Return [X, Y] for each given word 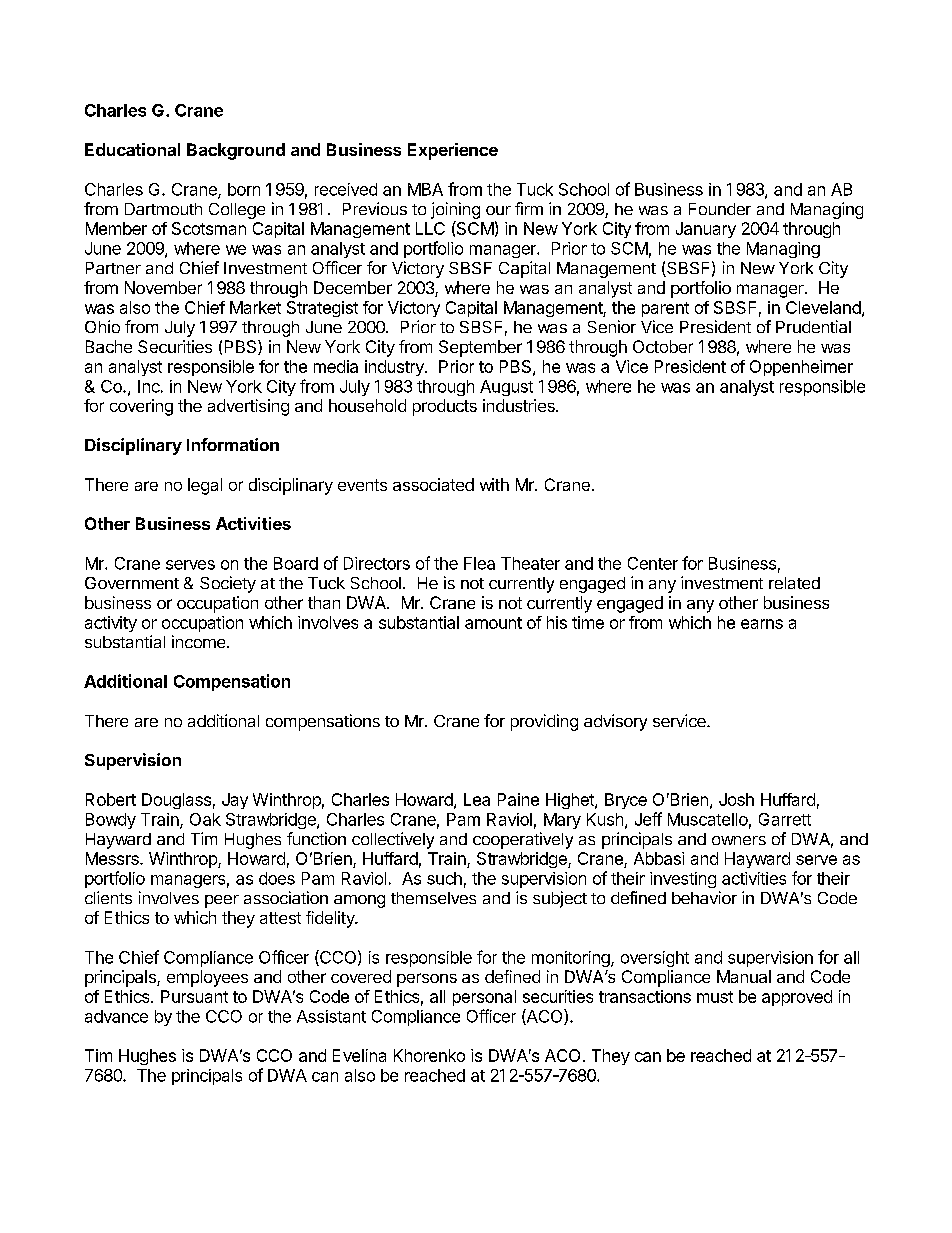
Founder [720, 209]
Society [228, 584]
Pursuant [194, 996]
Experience [453, 151]
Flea [479, 563]
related [794, 583]
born [244, 189]
